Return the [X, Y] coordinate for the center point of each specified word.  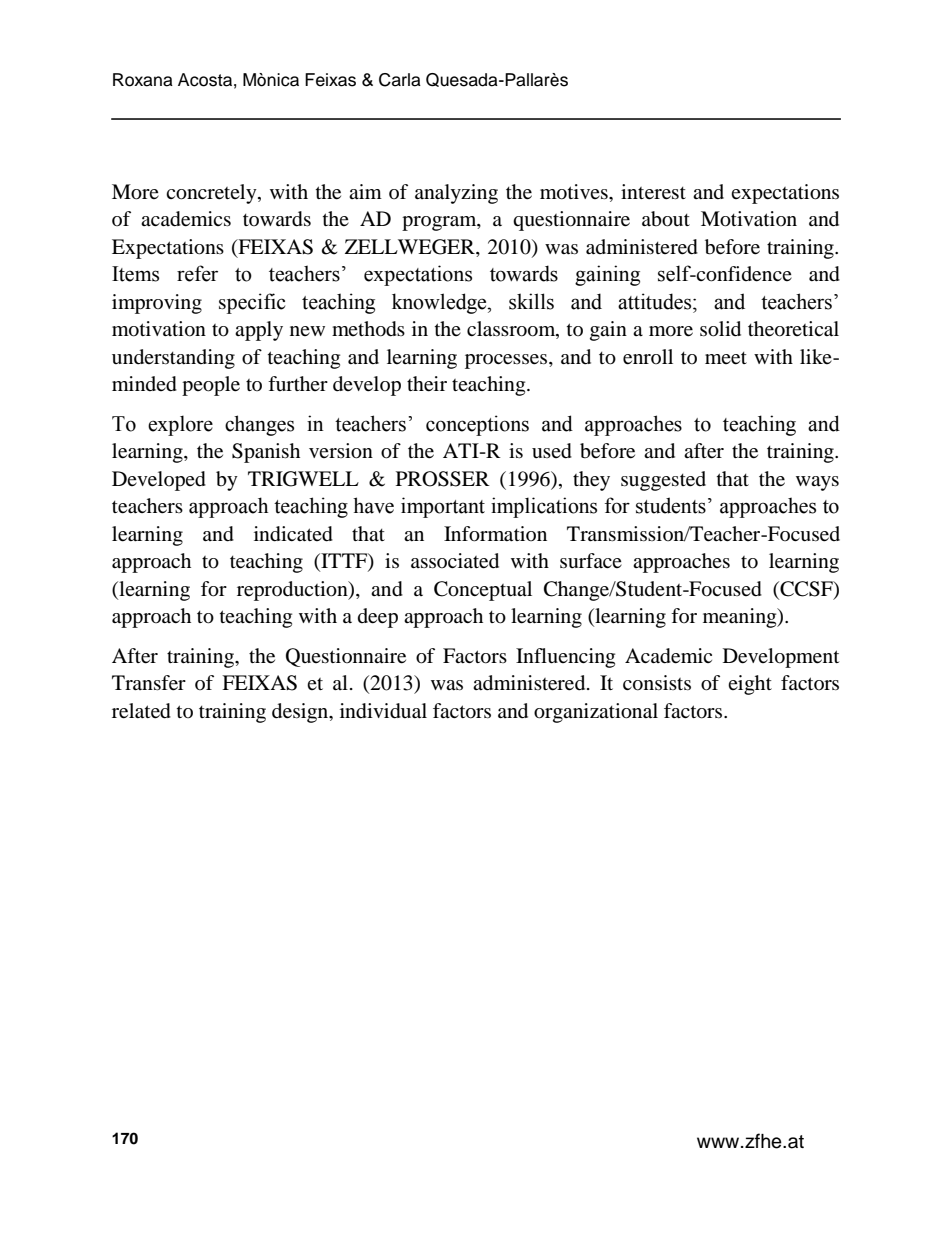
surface [591, 560]
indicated [293, 534]
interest [653, 192]
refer [197, 273]
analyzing [456, 194]
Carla [400, 80]
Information [495, 534]
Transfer [149, 683]
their [427, 384]
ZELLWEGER [411, 248]
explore [180, 425]
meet [726, 358]
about [666, 219]
